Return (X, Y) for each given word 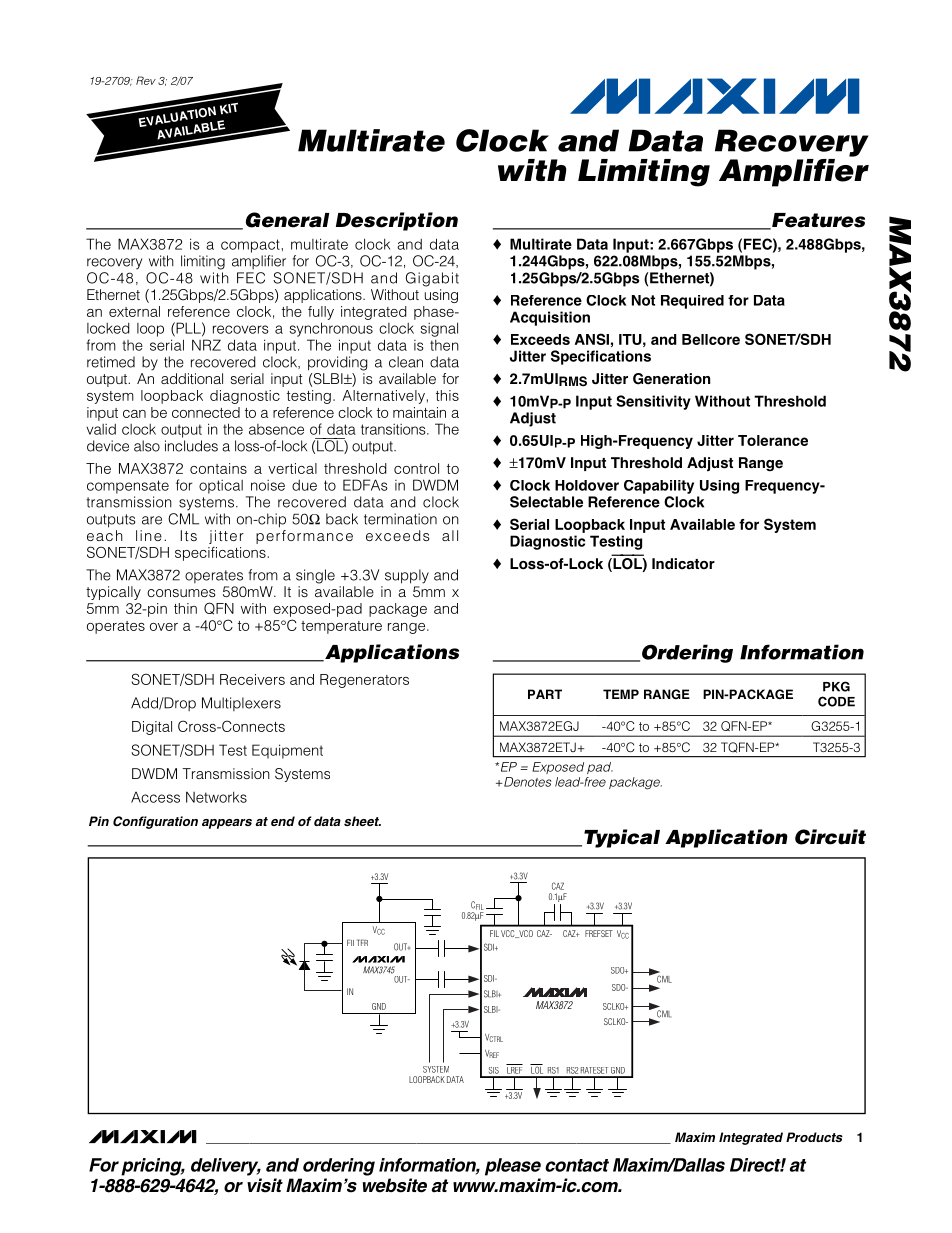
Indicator (683, 564)
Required (692, 302)
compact (250, 246)
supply (407, 576)
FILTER (357, 942)
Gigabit (432, 279)
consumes (181, 593)
